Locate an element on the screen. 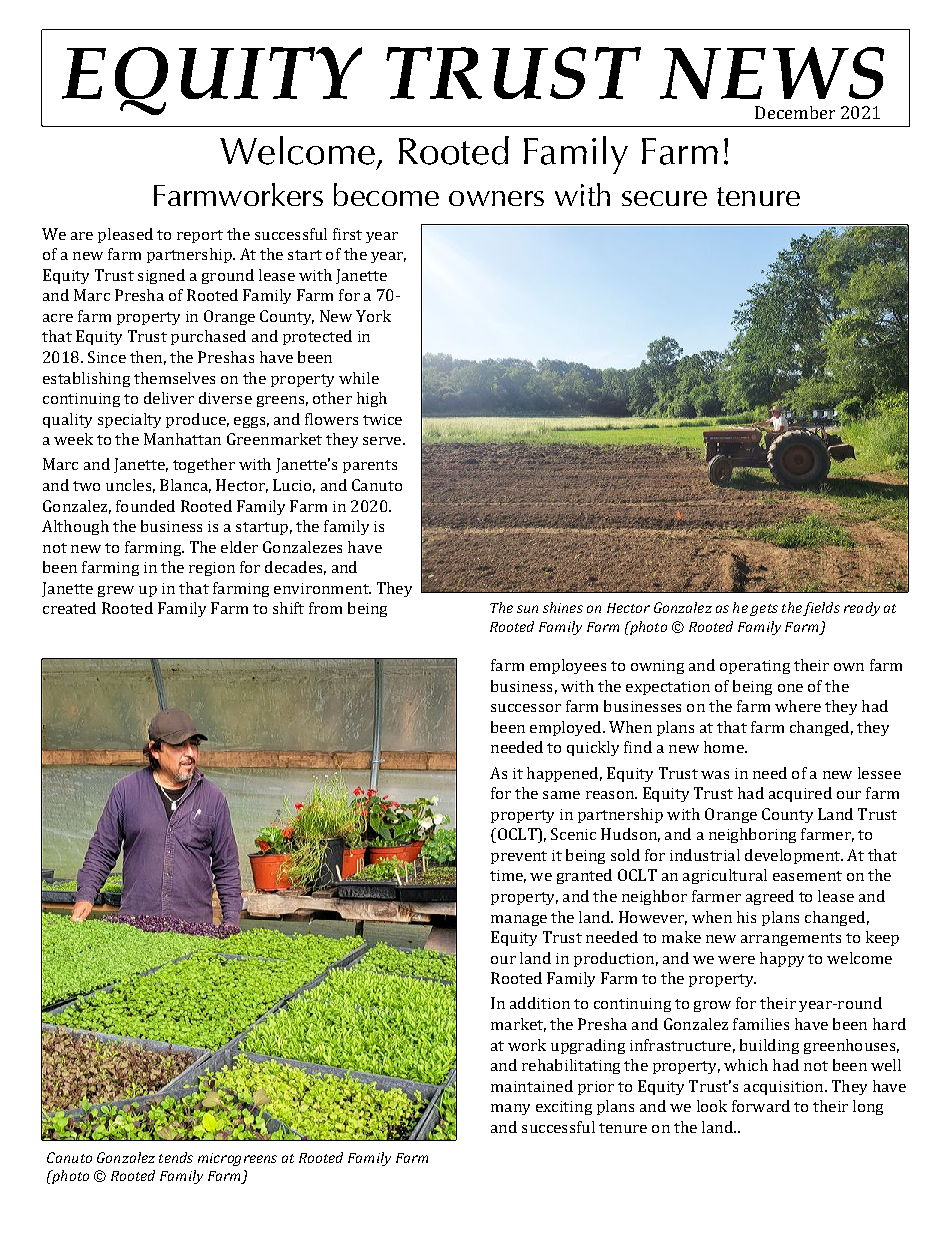 Image resolution: width=952 pixels, height=1233 pixels. one is located at coordinates (790, 688).
